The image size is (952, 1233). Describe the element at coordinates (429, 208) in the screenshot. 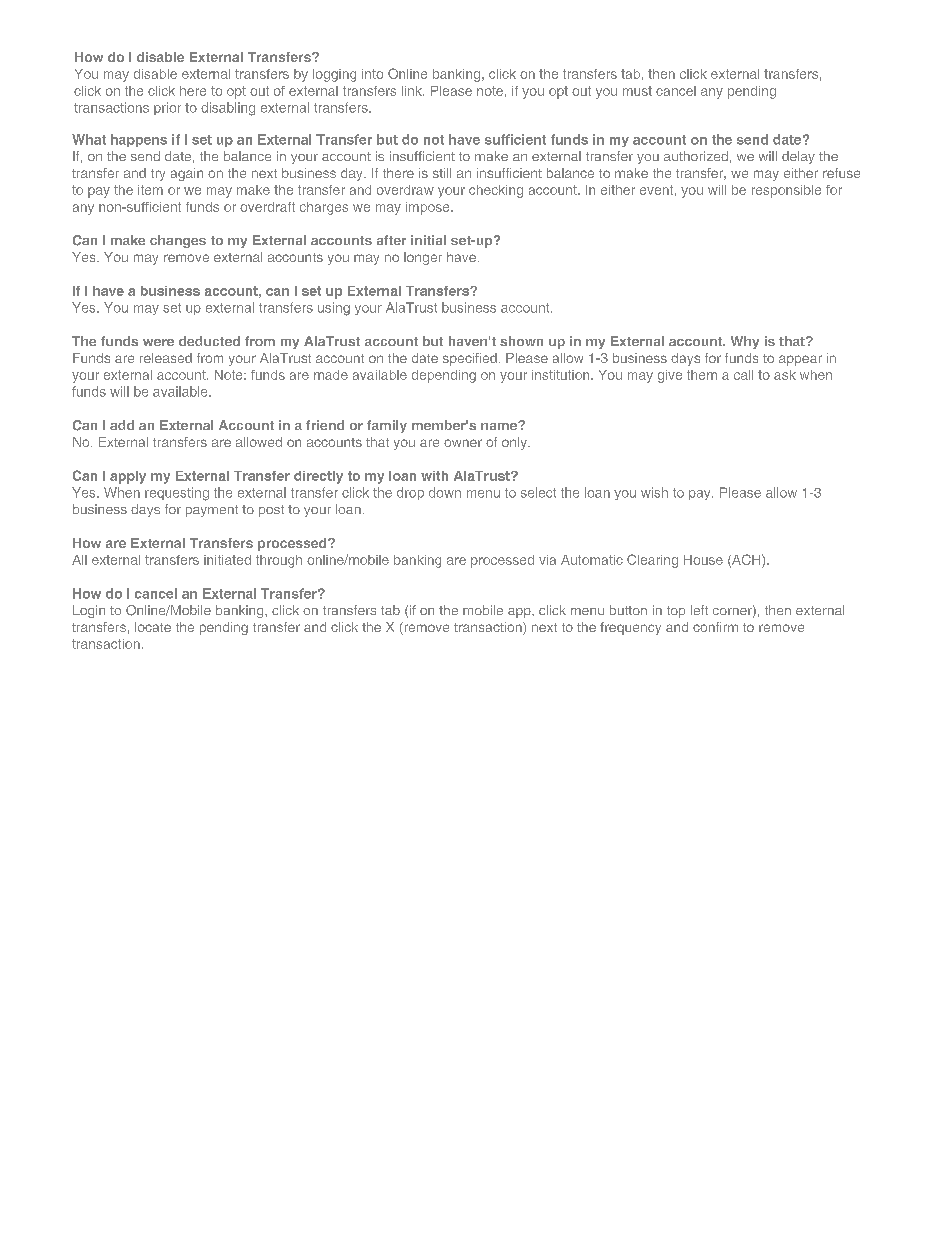

I see `impose` at that location.
